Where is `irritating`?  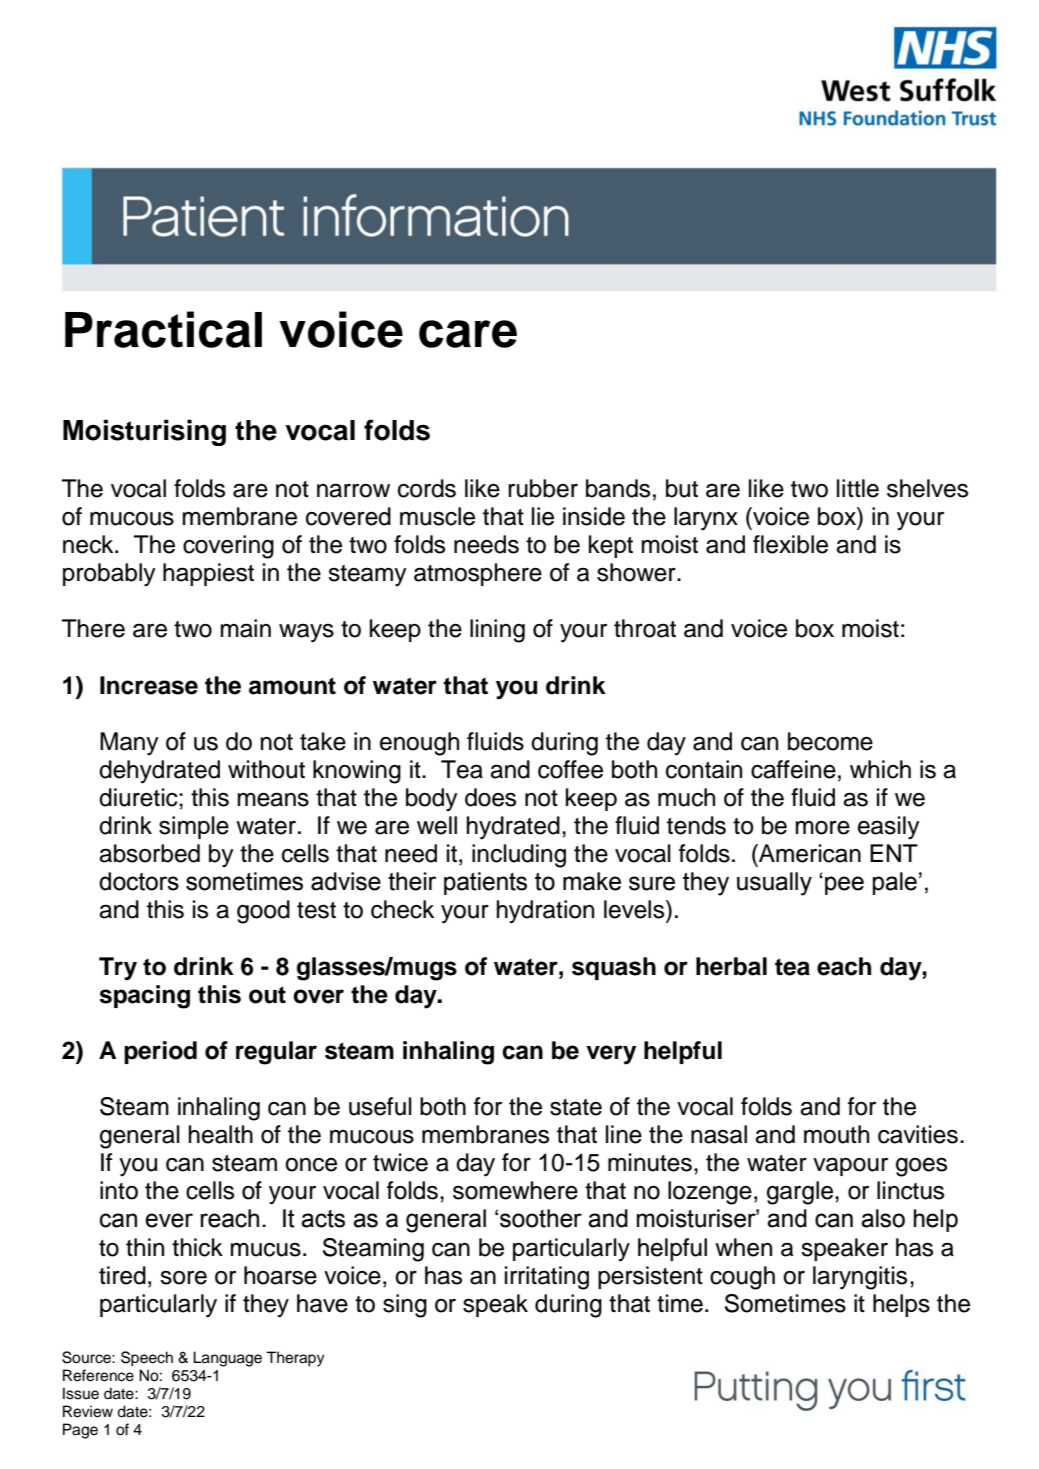 irritating is located at coordinates (547, 1278).
